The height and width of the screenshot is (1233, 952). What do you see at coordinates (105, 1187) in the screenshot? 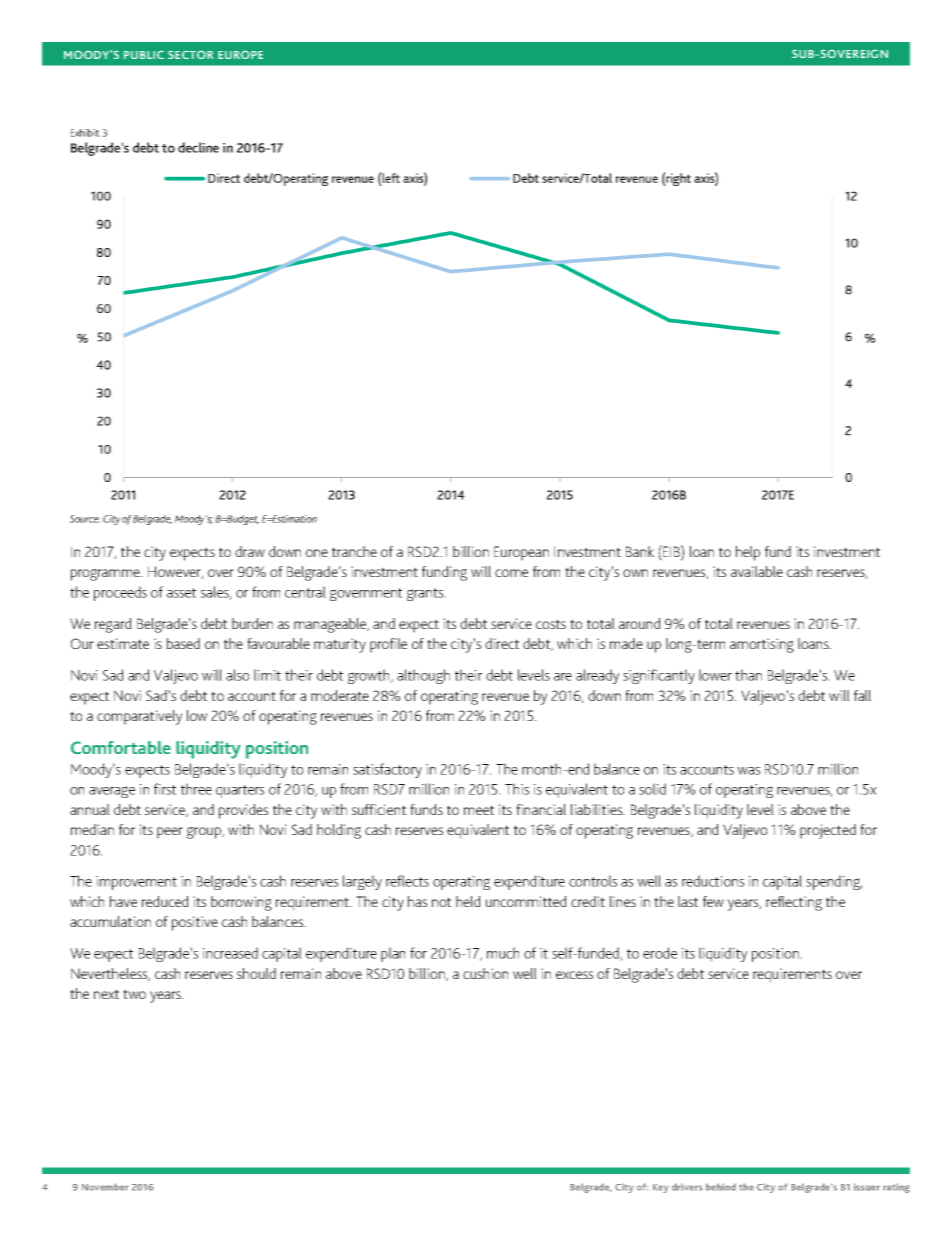
I see `November` at bounding box center [105, 1187].
